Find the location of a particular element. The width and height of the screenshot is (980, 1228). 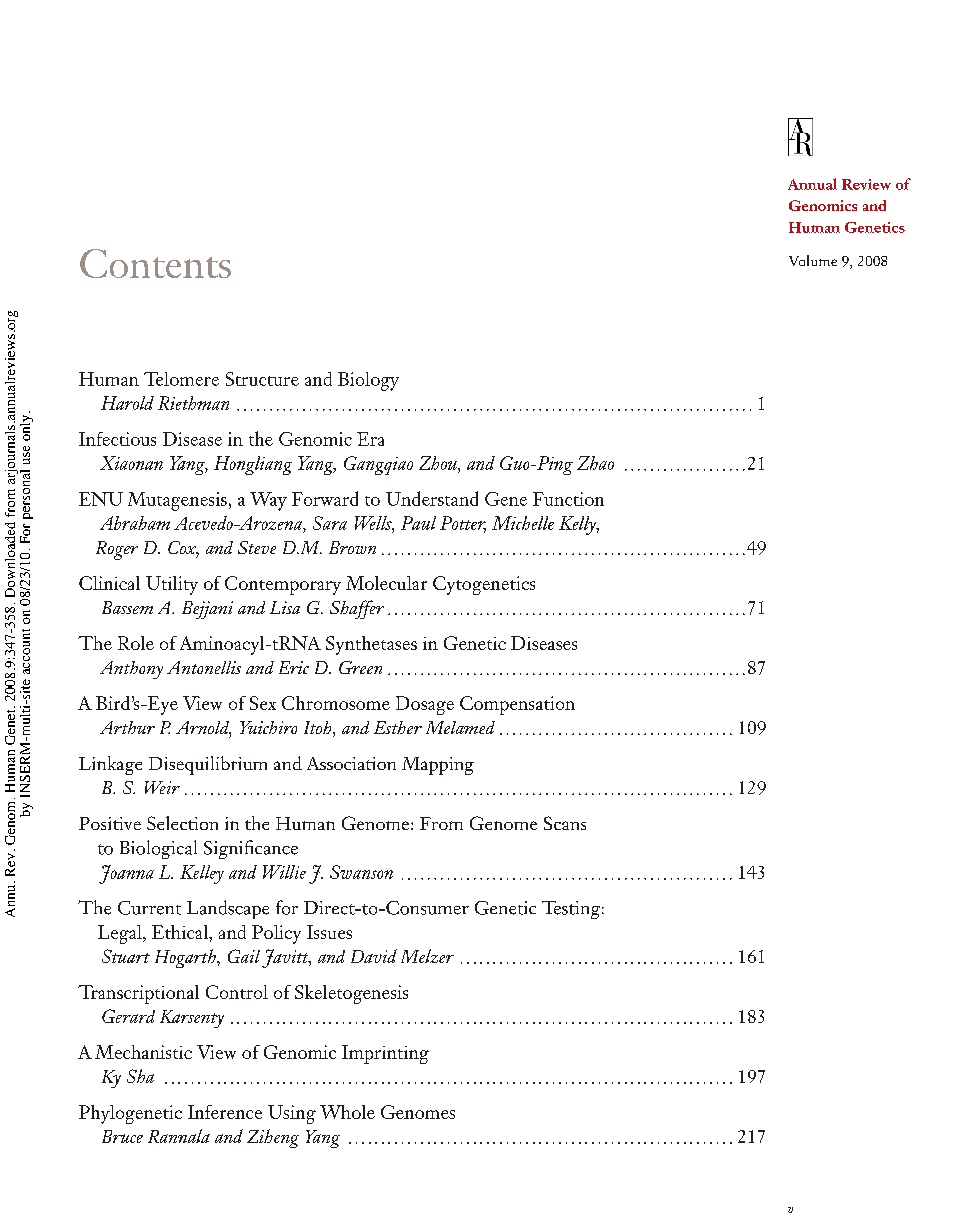

Whole is located at coordinates (347, 1112).
